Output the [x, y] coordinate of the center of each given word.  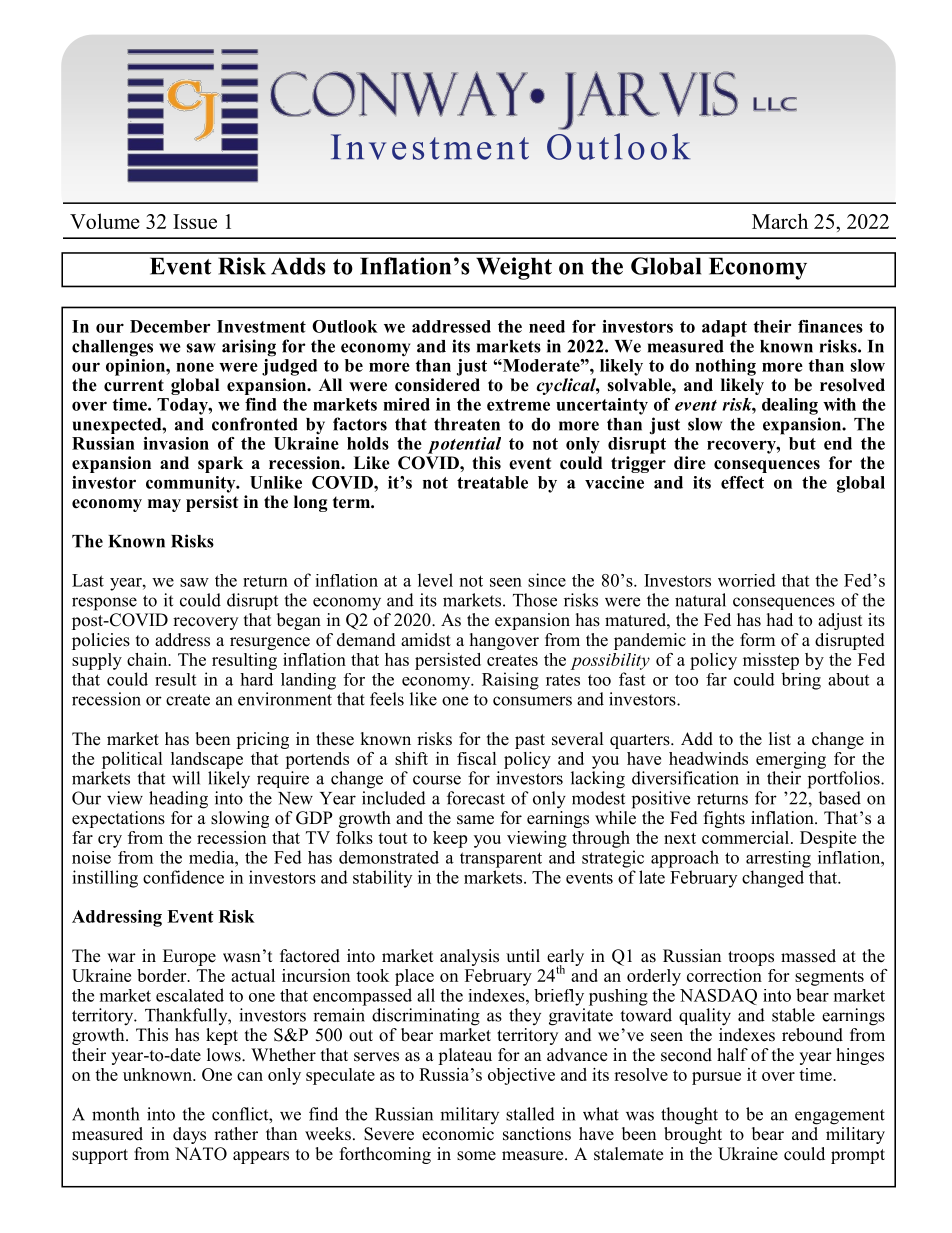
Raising [510, 681]
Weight [514, 268]
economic [458, 1134]
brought [693, 1134]
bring [801, 681]
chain [148, 659]
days [189, 1135]
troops [751, 958]
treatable [492, 482]
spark [220, 464]
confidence [183, 877]
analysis [469, 957]
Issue [195, 221]
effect [742, 482]
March [780, 221]
